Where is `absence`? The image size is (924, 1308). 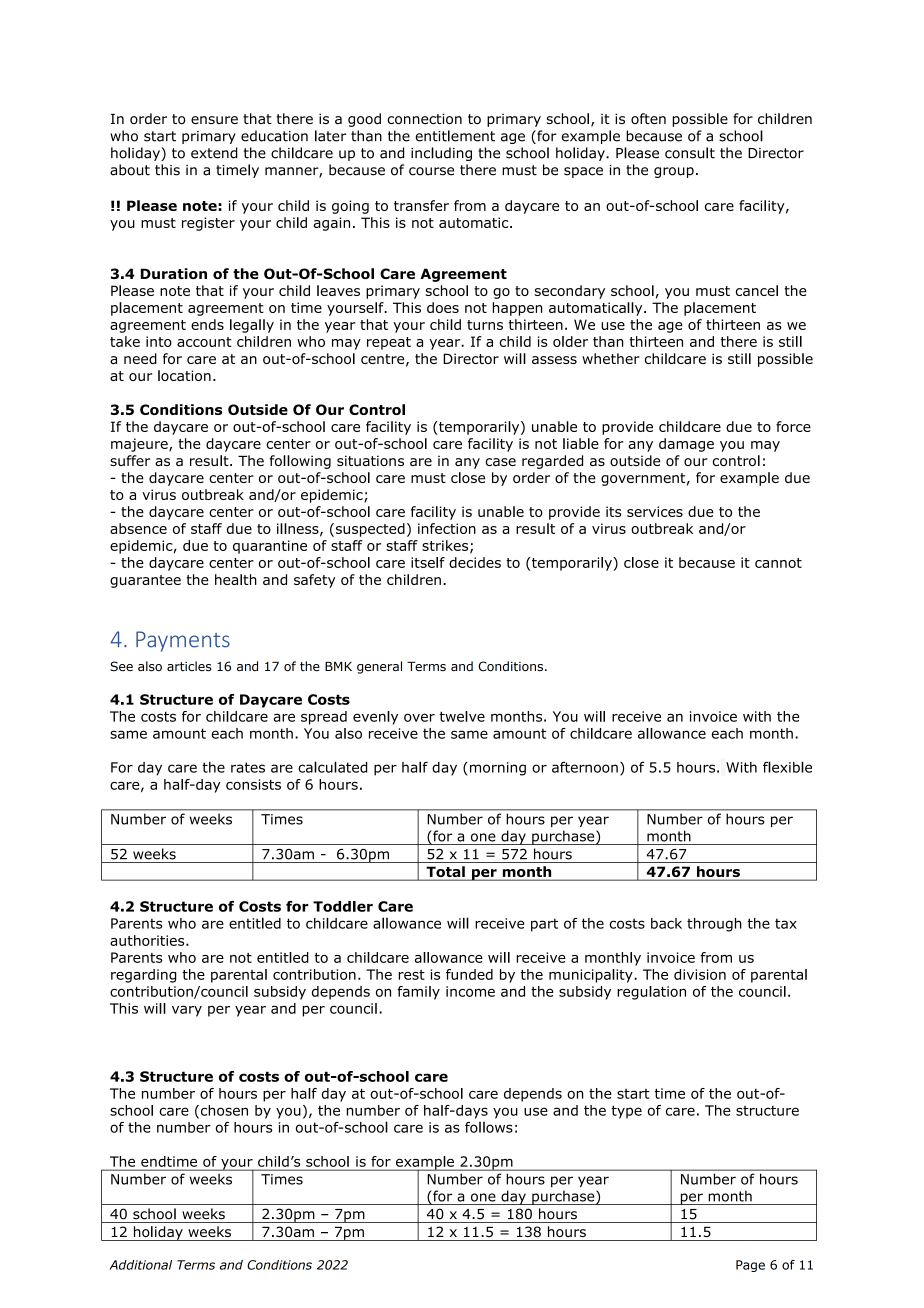
absence is located at coordinates (138, 528).
